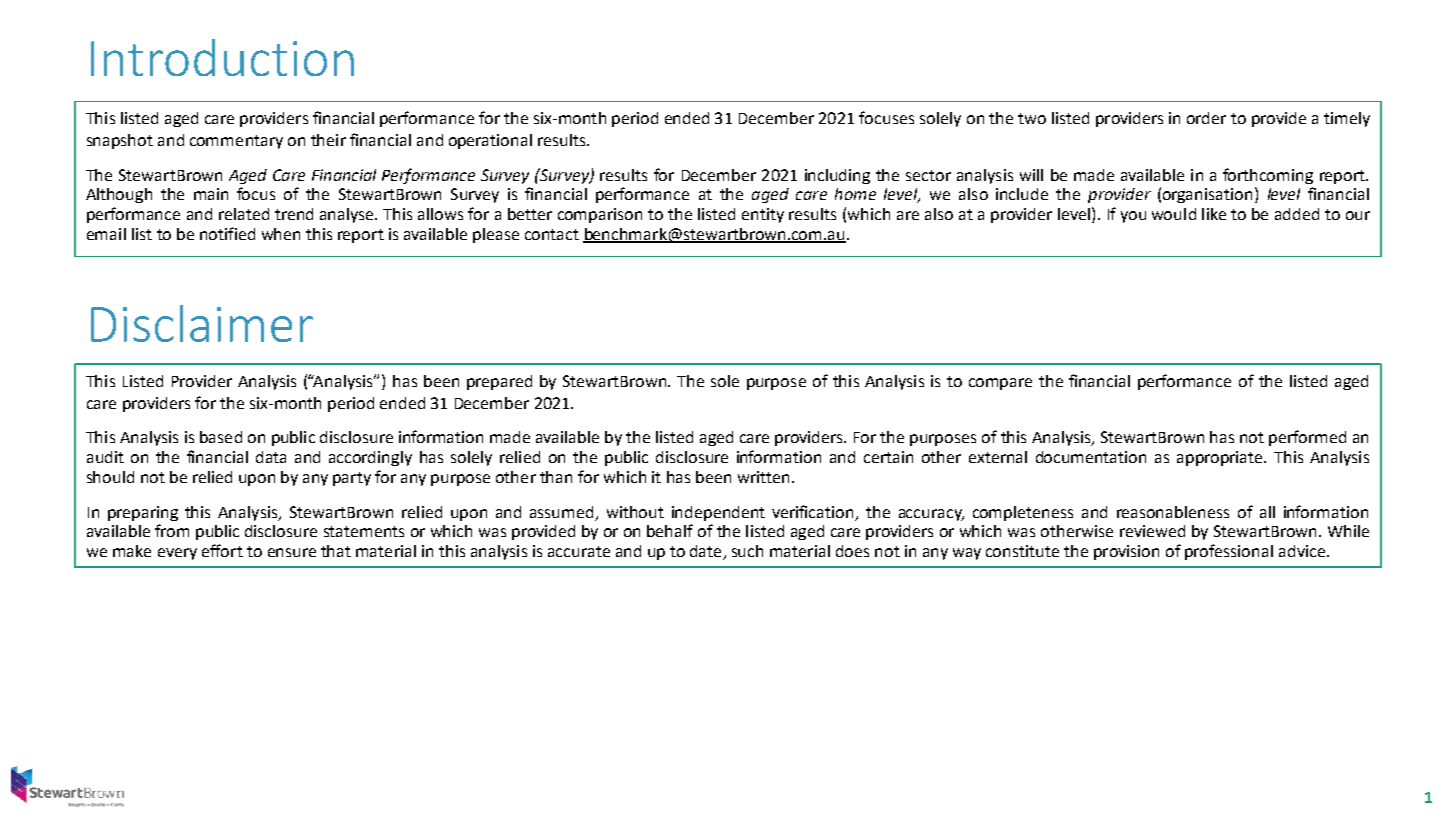 This screenshot has width=1456, height=819. I want to click on organisation, so click(1207, 195).
